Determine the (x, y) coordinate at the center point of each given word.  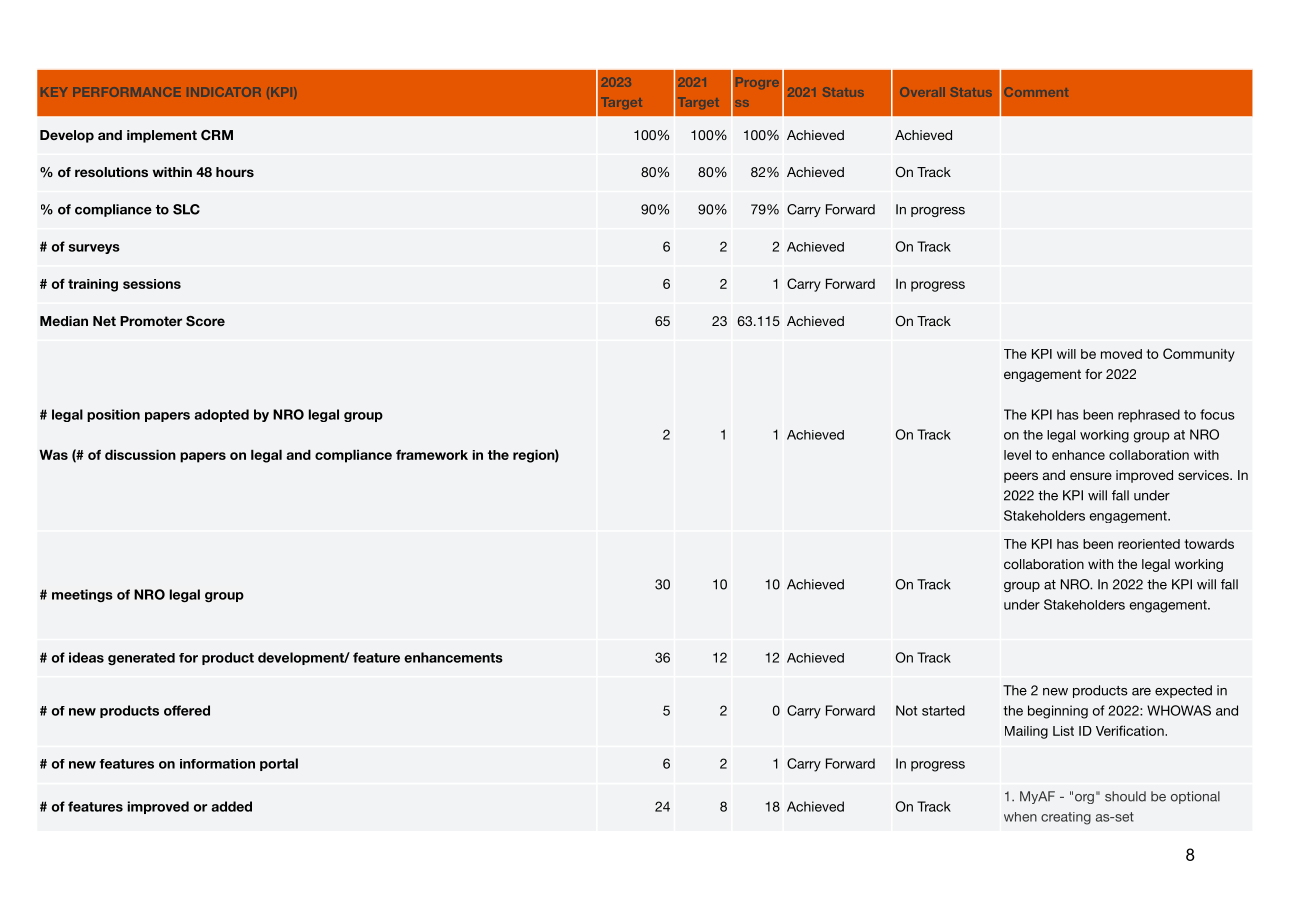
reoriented (1149, 544)
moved (1121, 354)
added (231, 806)
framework (432, 455)
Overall (922, 92)
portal (279, 764)
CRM (217, 135)
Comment (1036, 92)
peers (1021, 477)
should (1125, 796)
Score (205, 321)
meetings (82, 595)
